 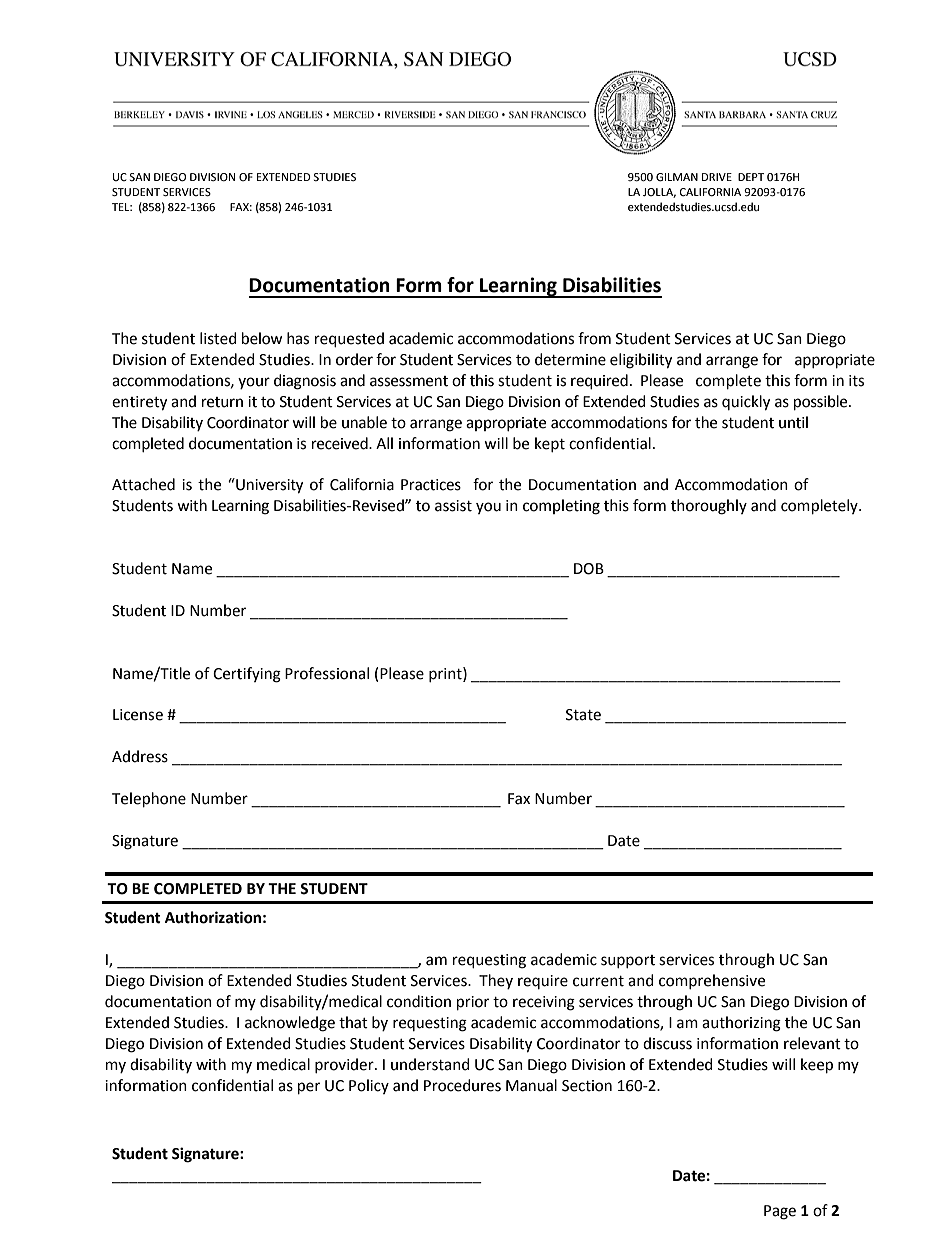 What do you see at coordinates (677, 177) in the screenshot?
I see `GILMAN` at bounding box center [677, 177].
